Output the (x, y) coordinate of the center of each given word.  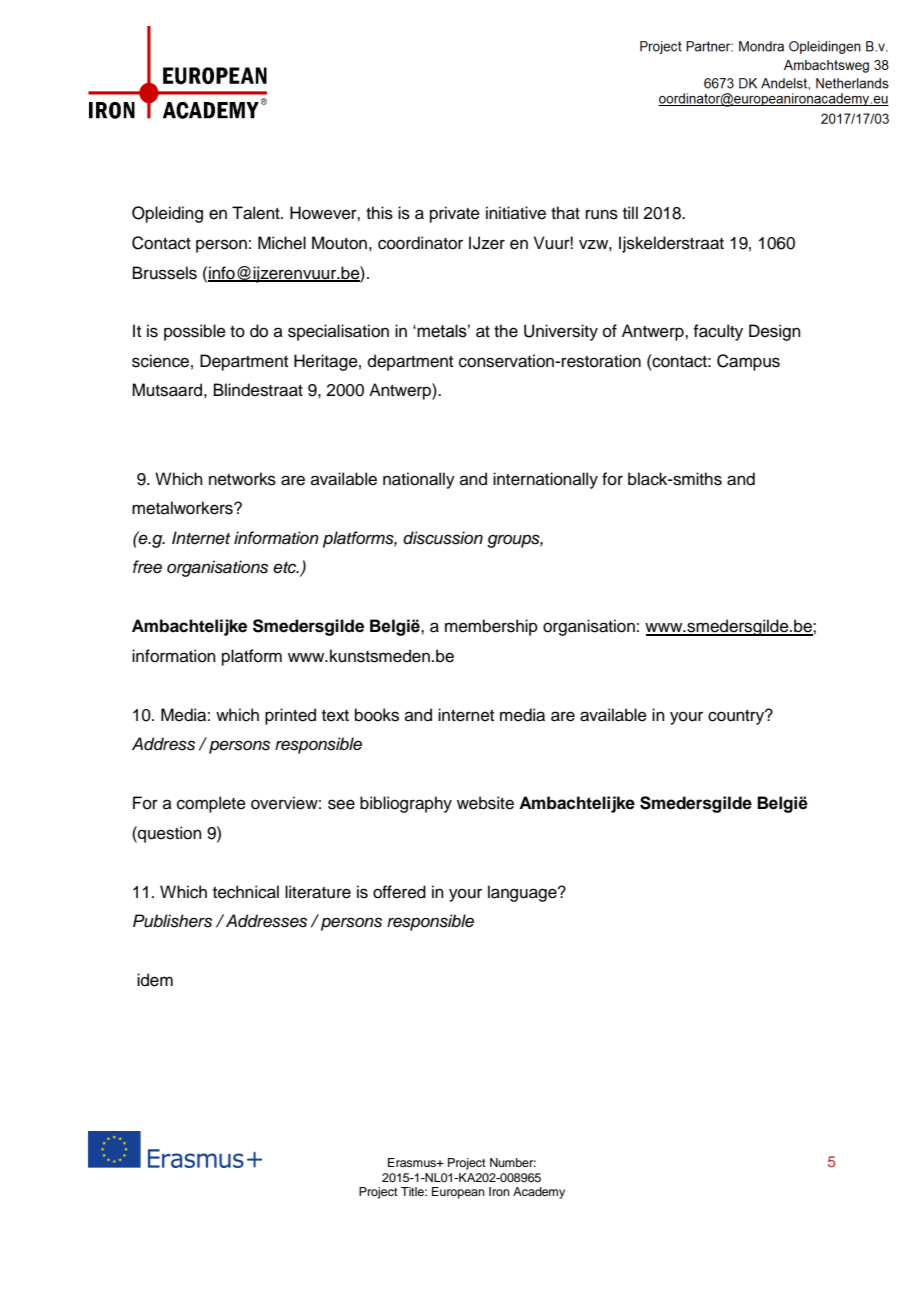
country (737, 717)
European (458, 1193)
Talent (257, 213)
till (630, 212)
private (455, 214)
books (377, 715)
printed (290, 716)
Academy (539, 1193)
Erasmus (413, 1162)
